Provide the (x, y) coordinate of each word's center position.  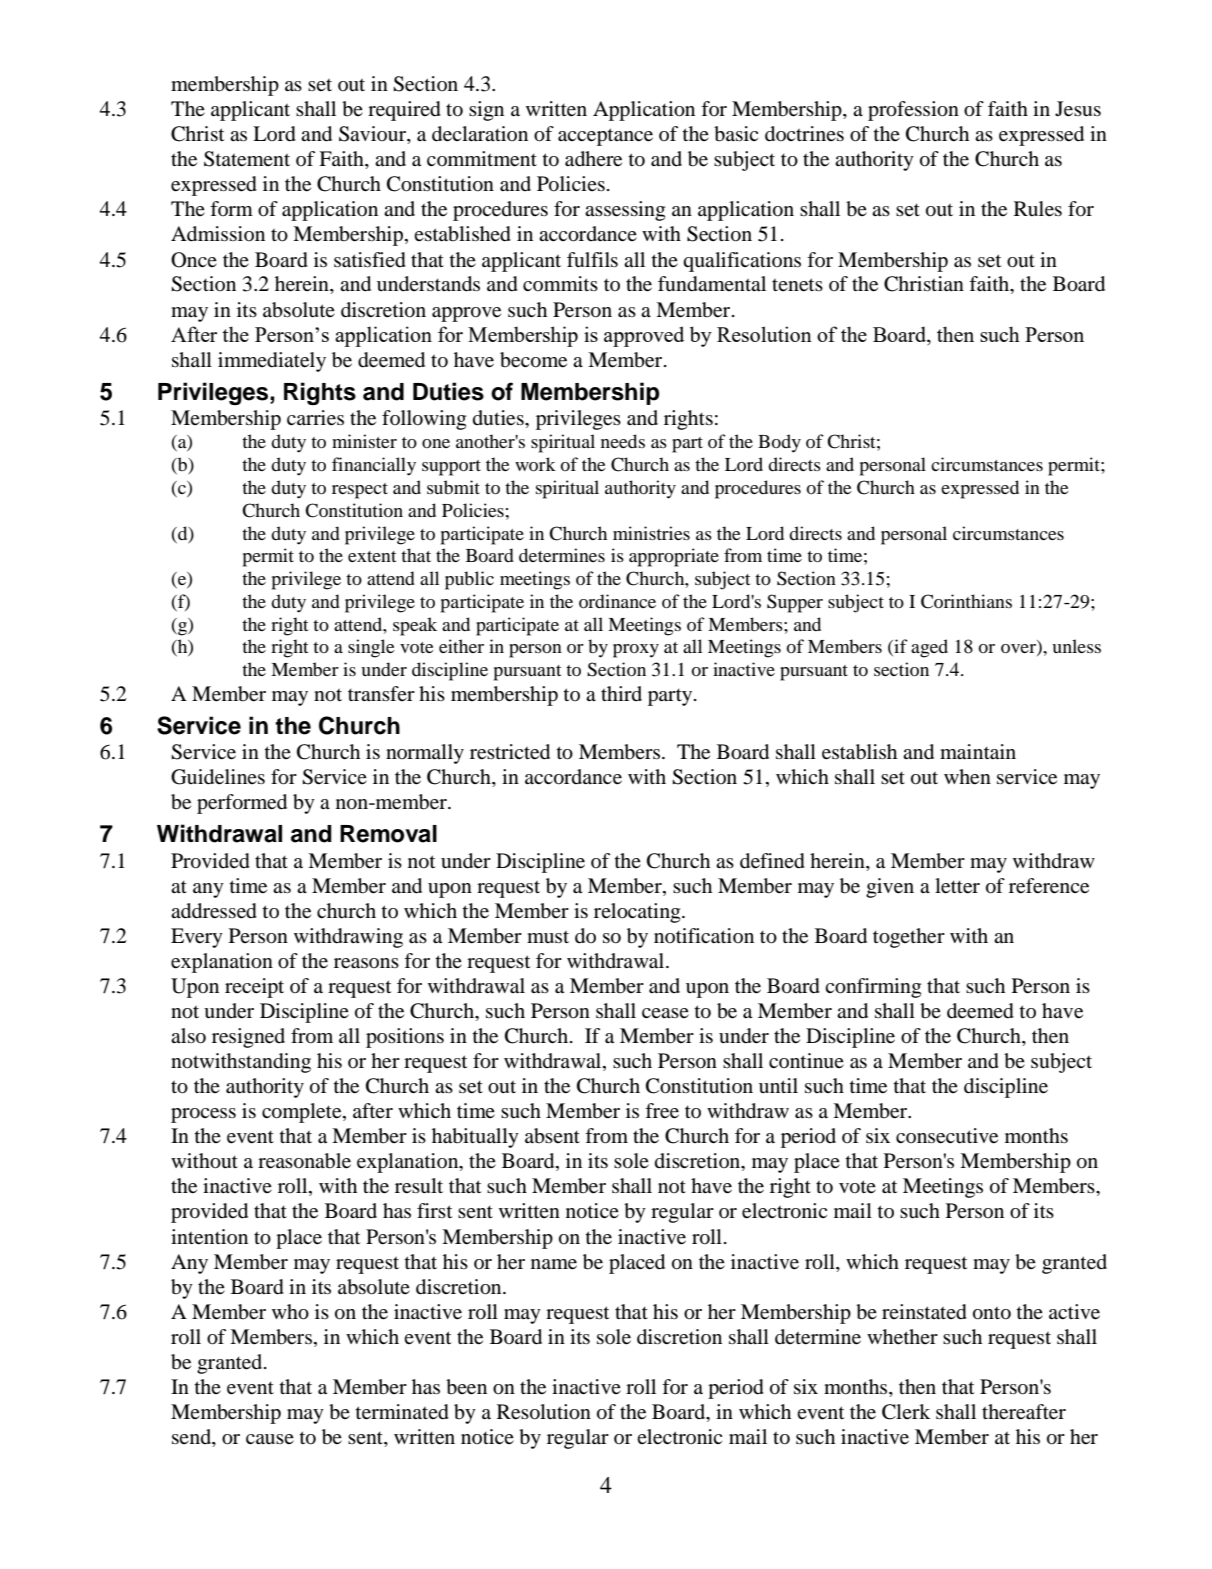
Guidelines (218, 777)
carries (315, 418)
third (621, 693)
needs (623, 441)
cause (270, 1439)
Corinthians (966, 601)
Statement (247, 159)
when (967, 777)
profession (913, 111)
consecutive (947, 1136)
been (466, 1387)
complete (303, 1113)
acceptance (605, 137)
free (662, 1111)
